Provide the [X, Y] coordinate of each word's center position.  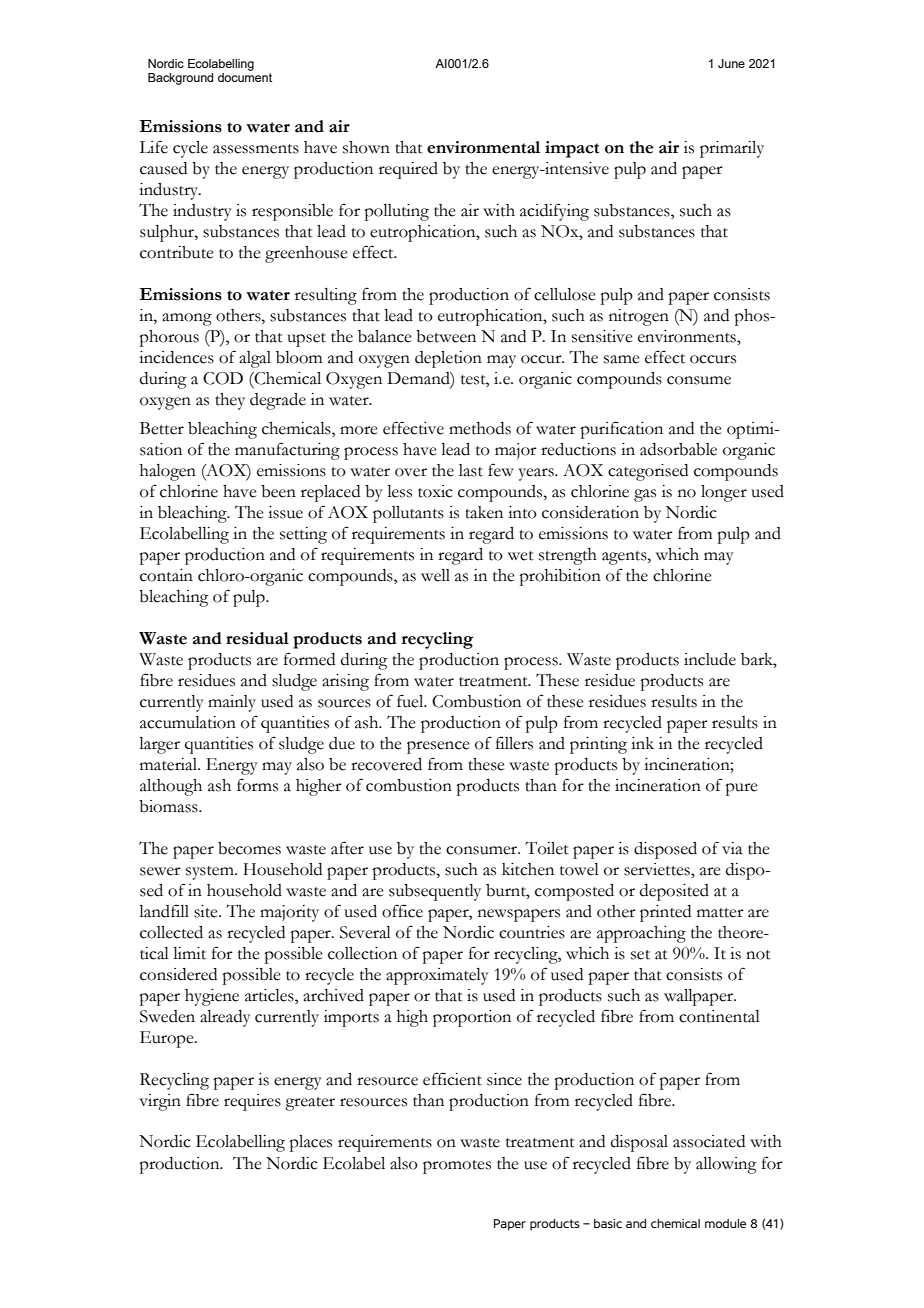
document [245, 76]
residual [257, 638]
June [731, 63]
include [710, 659]
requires [252, 1102]
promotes [457, 1167]
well [435, 575]
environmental [483, 147]
